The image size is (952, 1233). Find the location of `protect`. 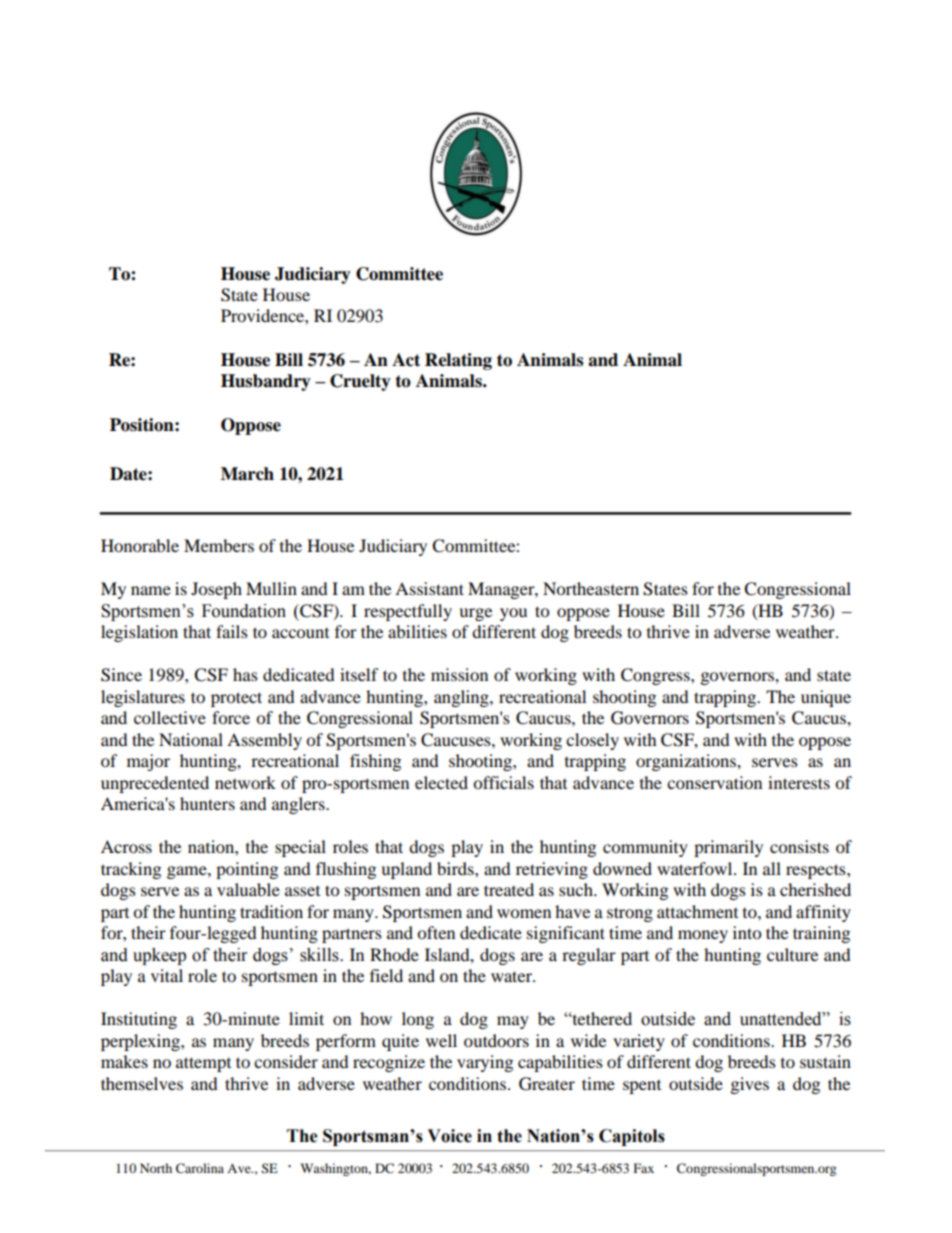

protect is located at coordinates (236, 699).
